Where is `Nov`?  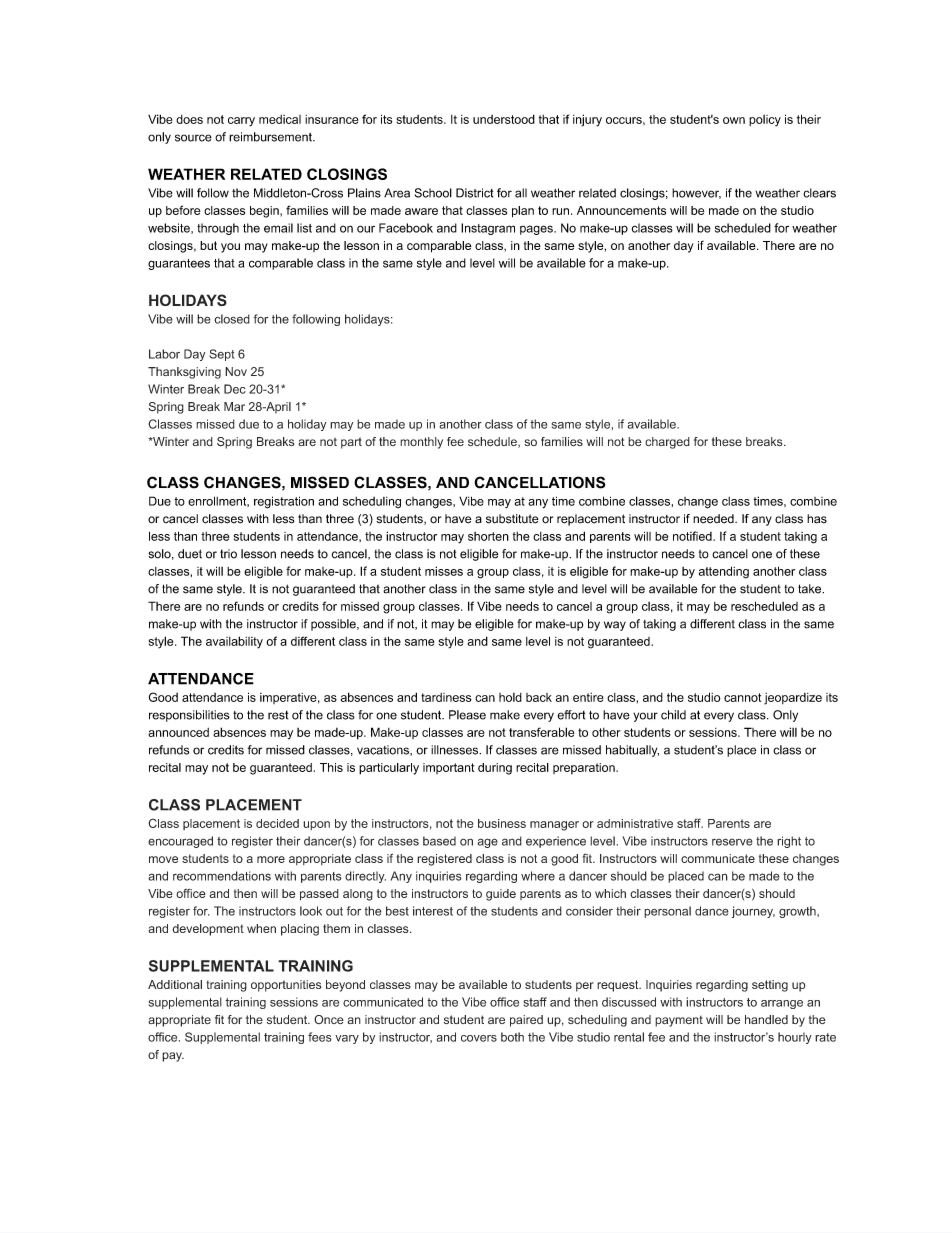
Nov is located at coordinates (236, 371).
